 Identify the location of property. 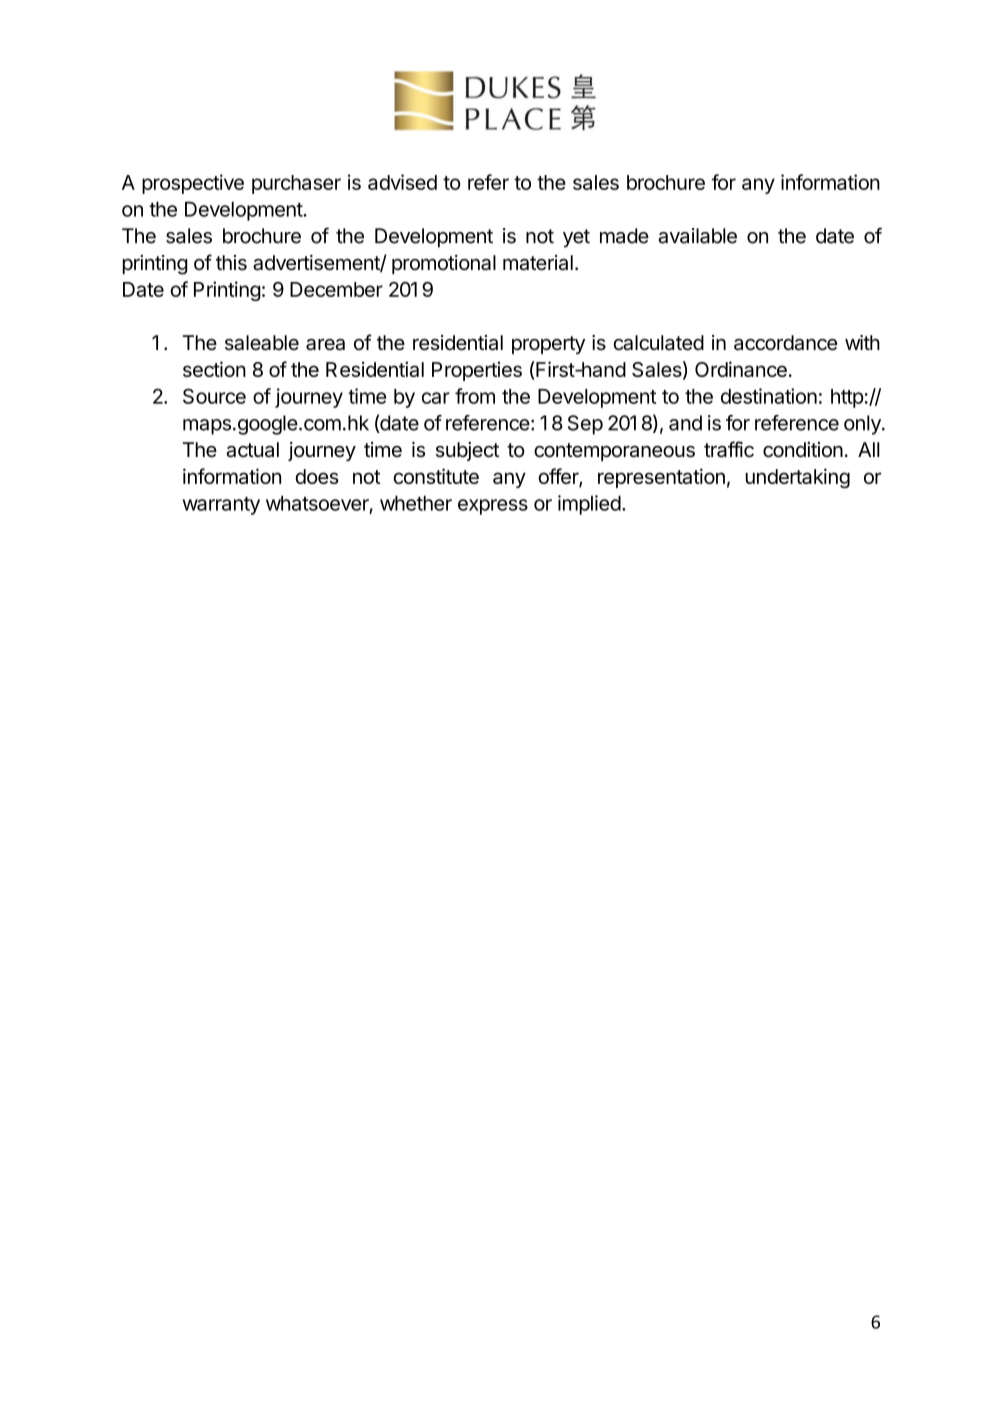
(548, 345).
